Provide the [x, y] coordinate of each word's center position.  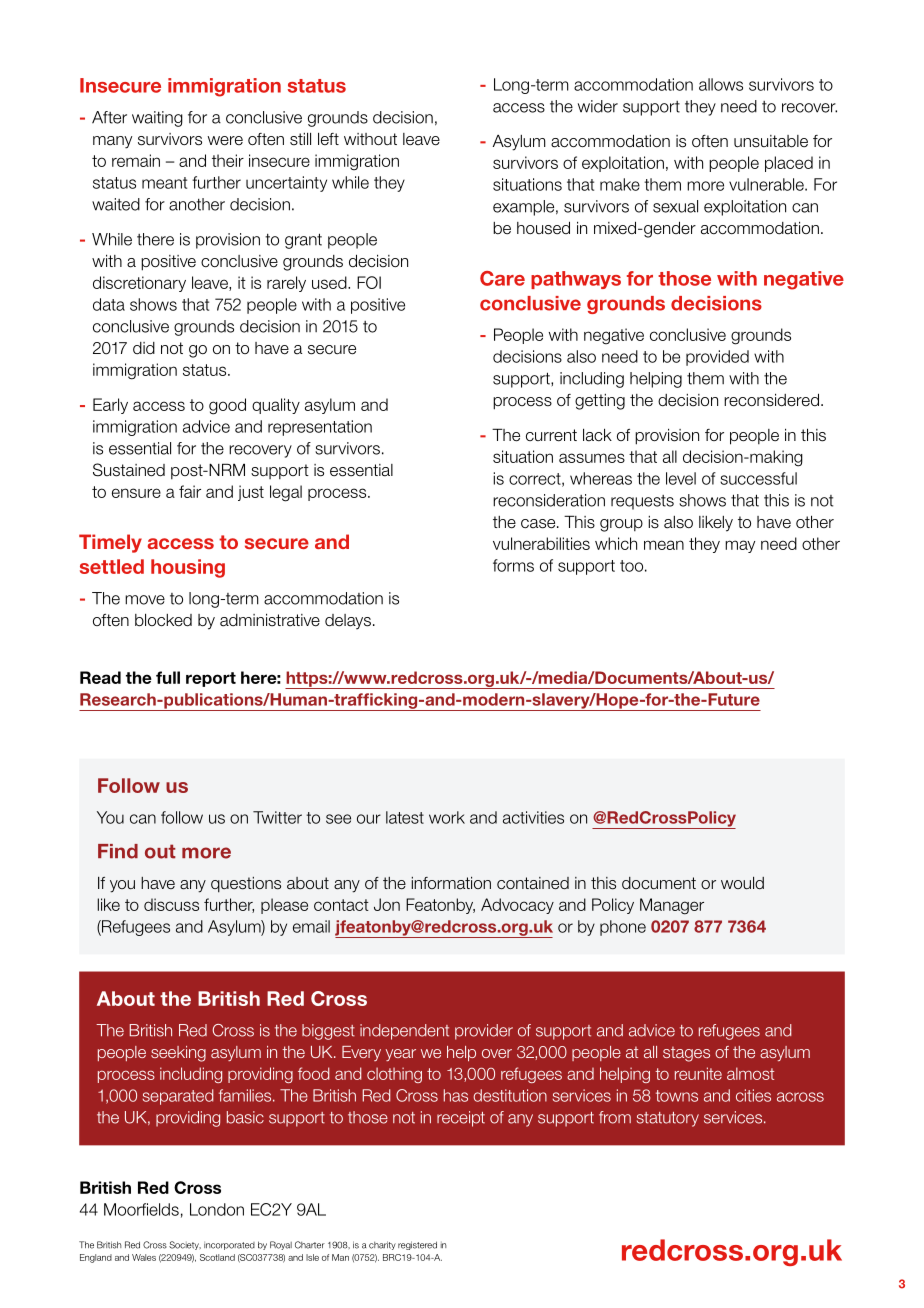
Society [185, 1245]
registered [417, 1245]
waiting [157, 119]
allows [721, 84]
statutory [668, 1119]
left [328, 138]
